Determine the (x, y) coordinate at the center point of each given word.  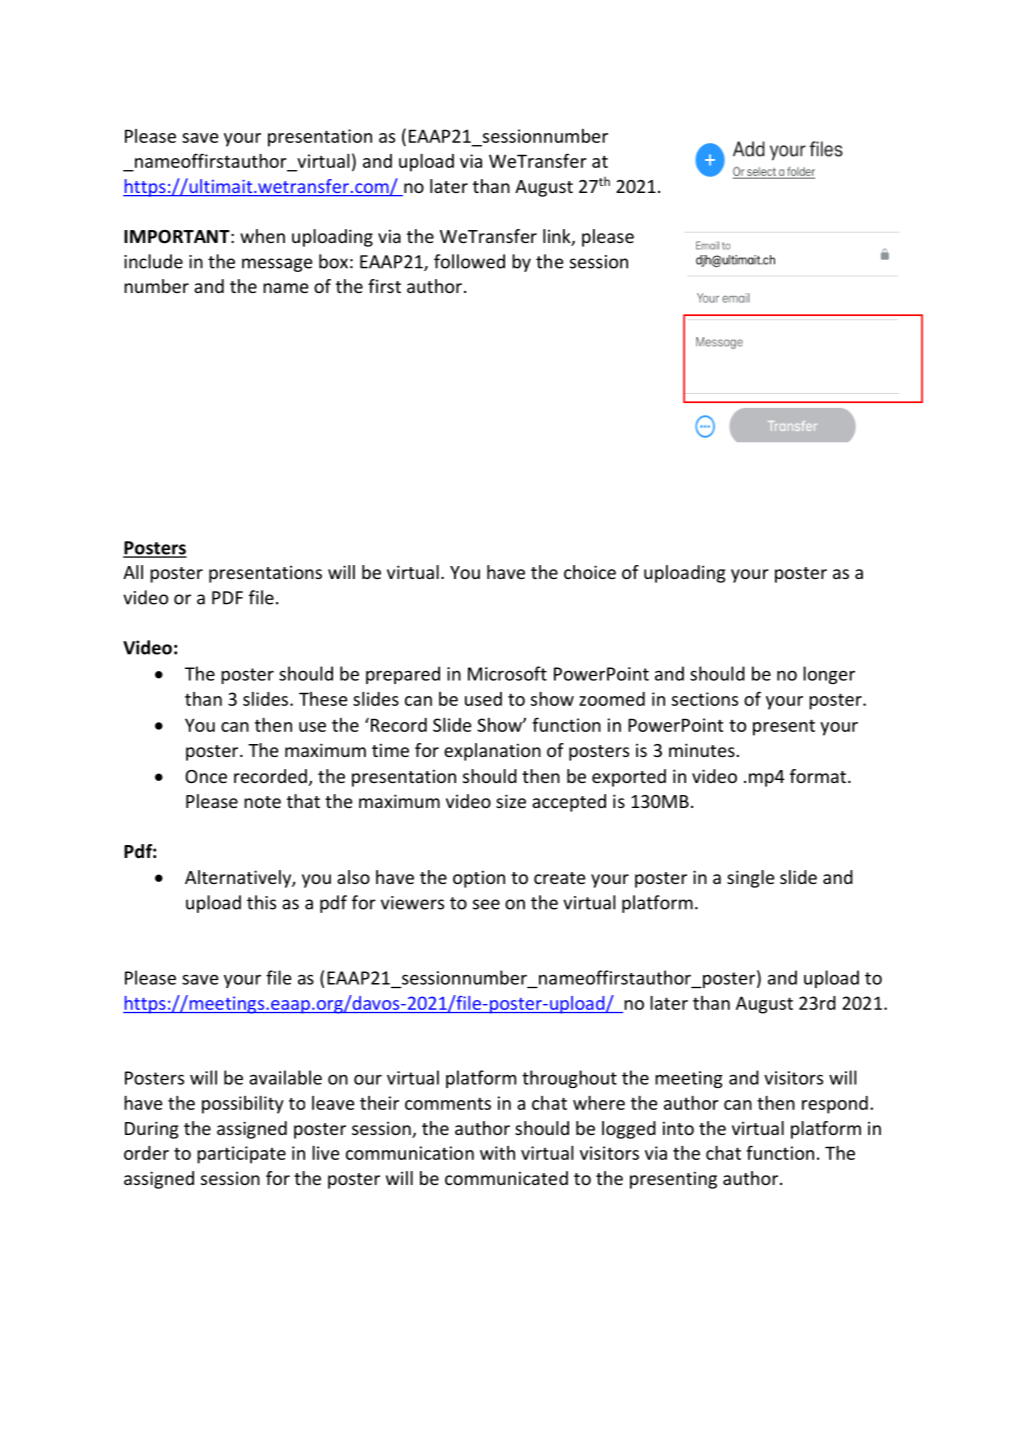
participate (241, 1155)
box (333, 261)
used (483, 699)
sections (705, 699)
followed (469, 261)
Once (206, 776)
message (277, 265)
